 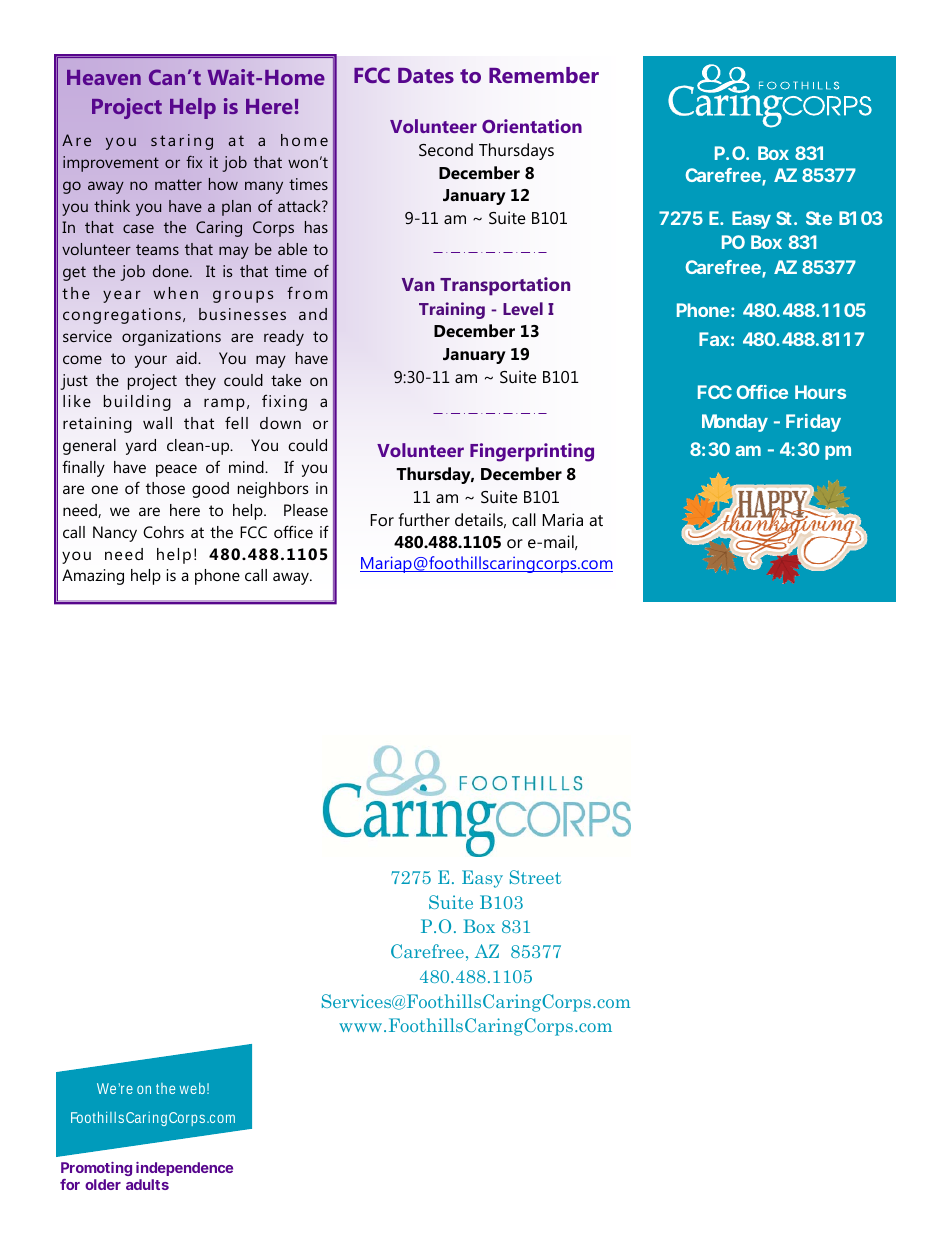 I want to click on Amazing, so click(x=93, y=577).
